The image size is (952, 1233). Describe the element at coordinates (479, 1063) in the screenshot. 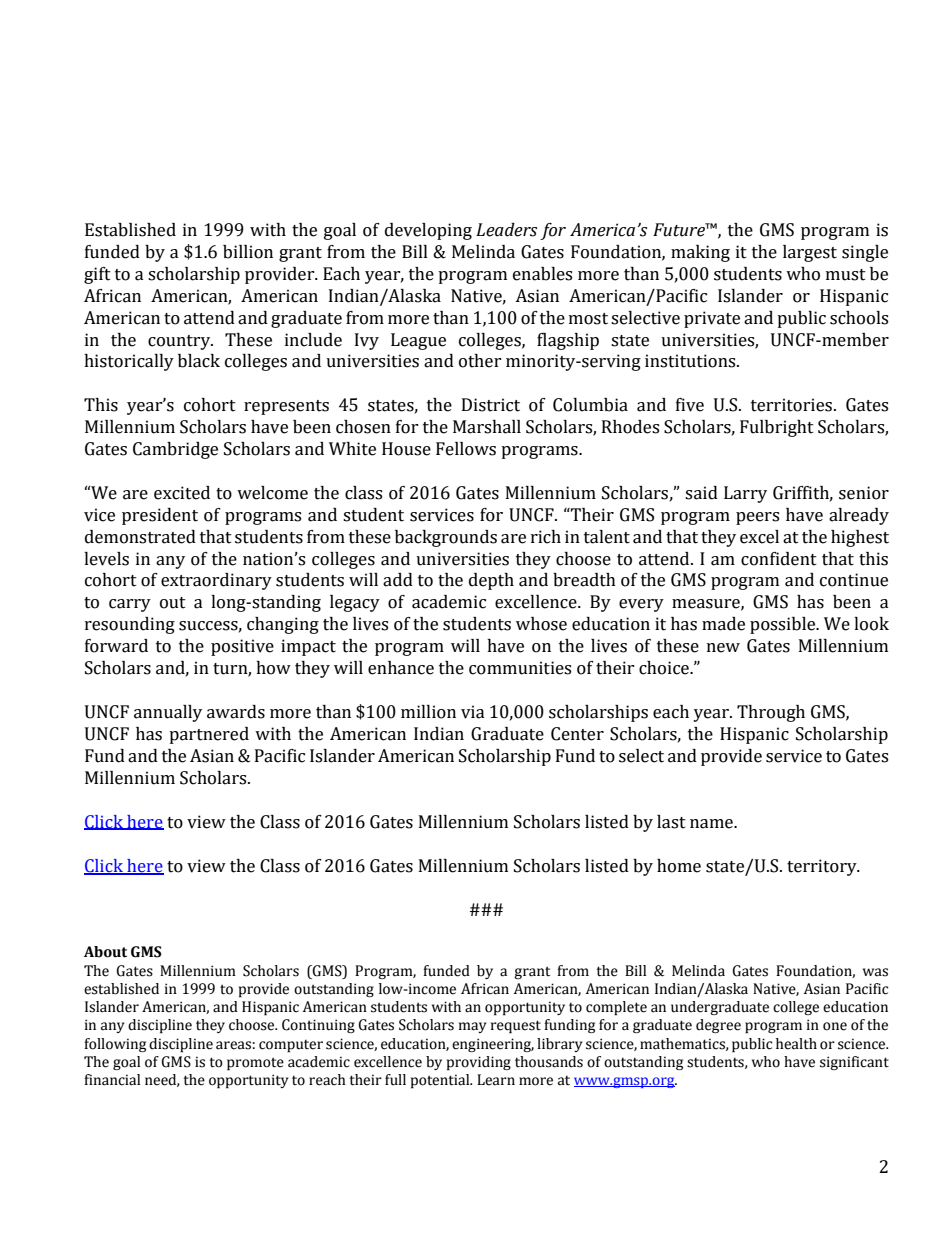

I see `providing` at that location.
